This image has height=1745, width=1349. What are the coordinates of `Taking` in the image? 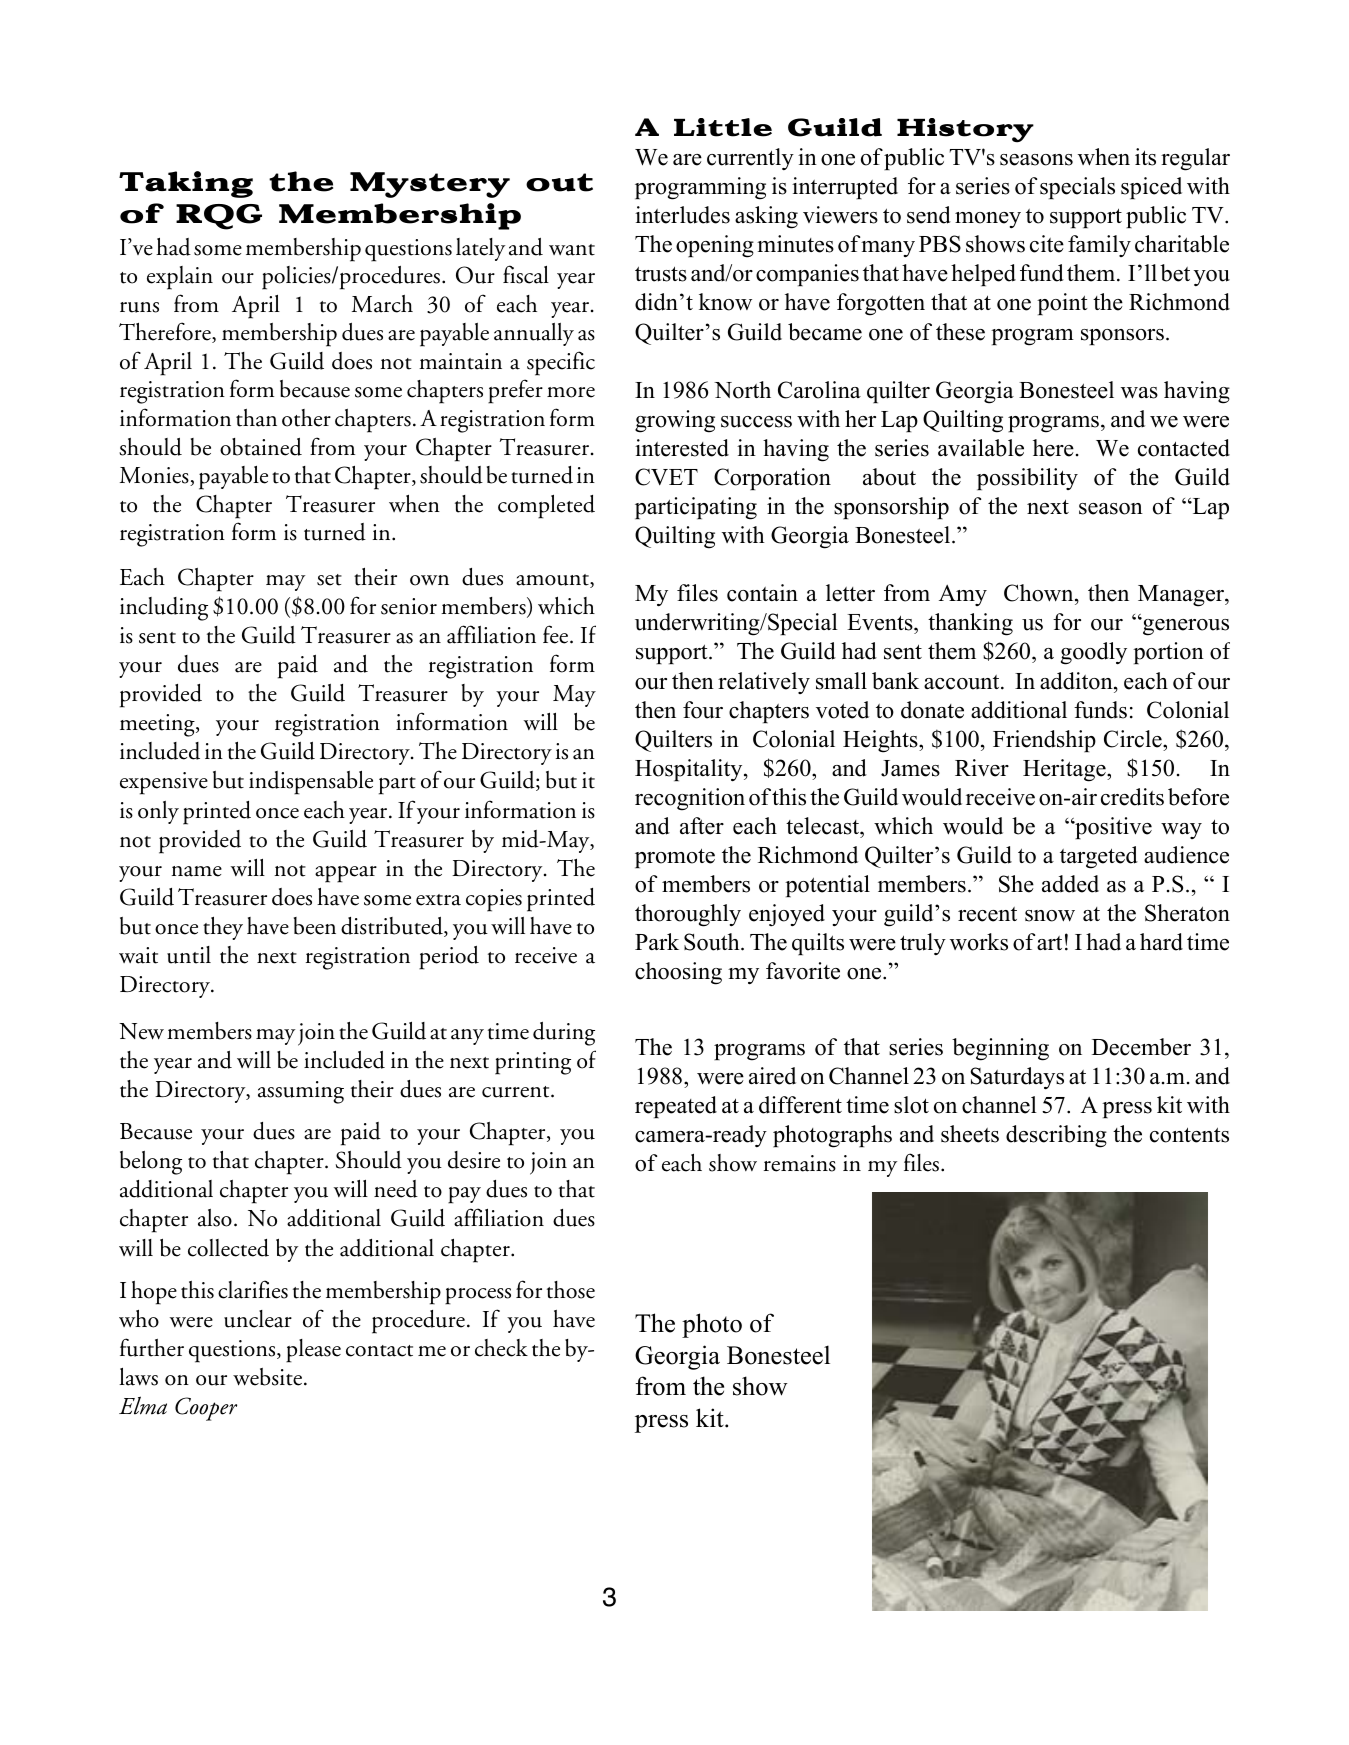 It's located at (186, 184).
